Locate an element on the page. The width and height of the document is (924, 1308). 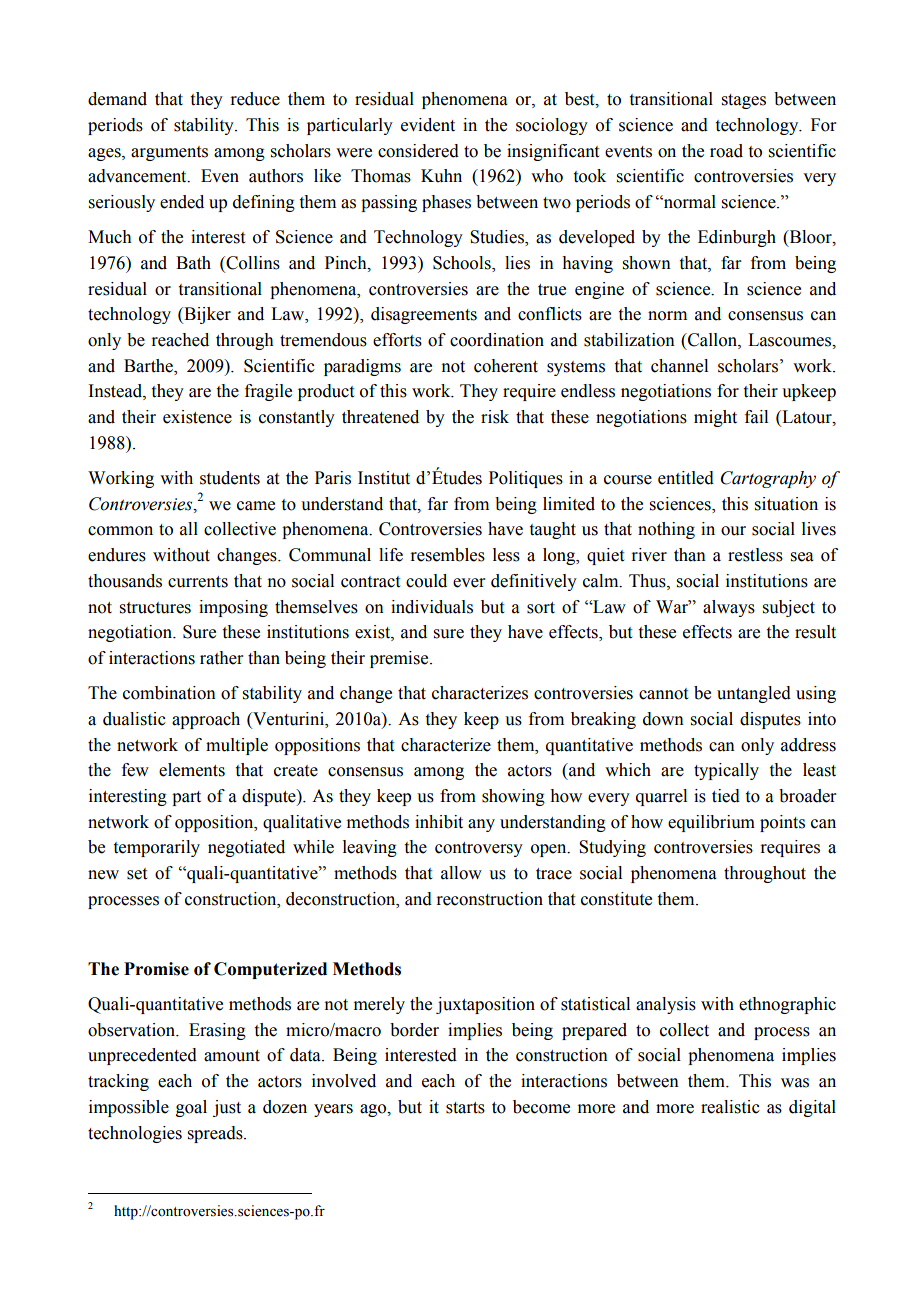
Edinburgh is located at coordinates (737, 238).
